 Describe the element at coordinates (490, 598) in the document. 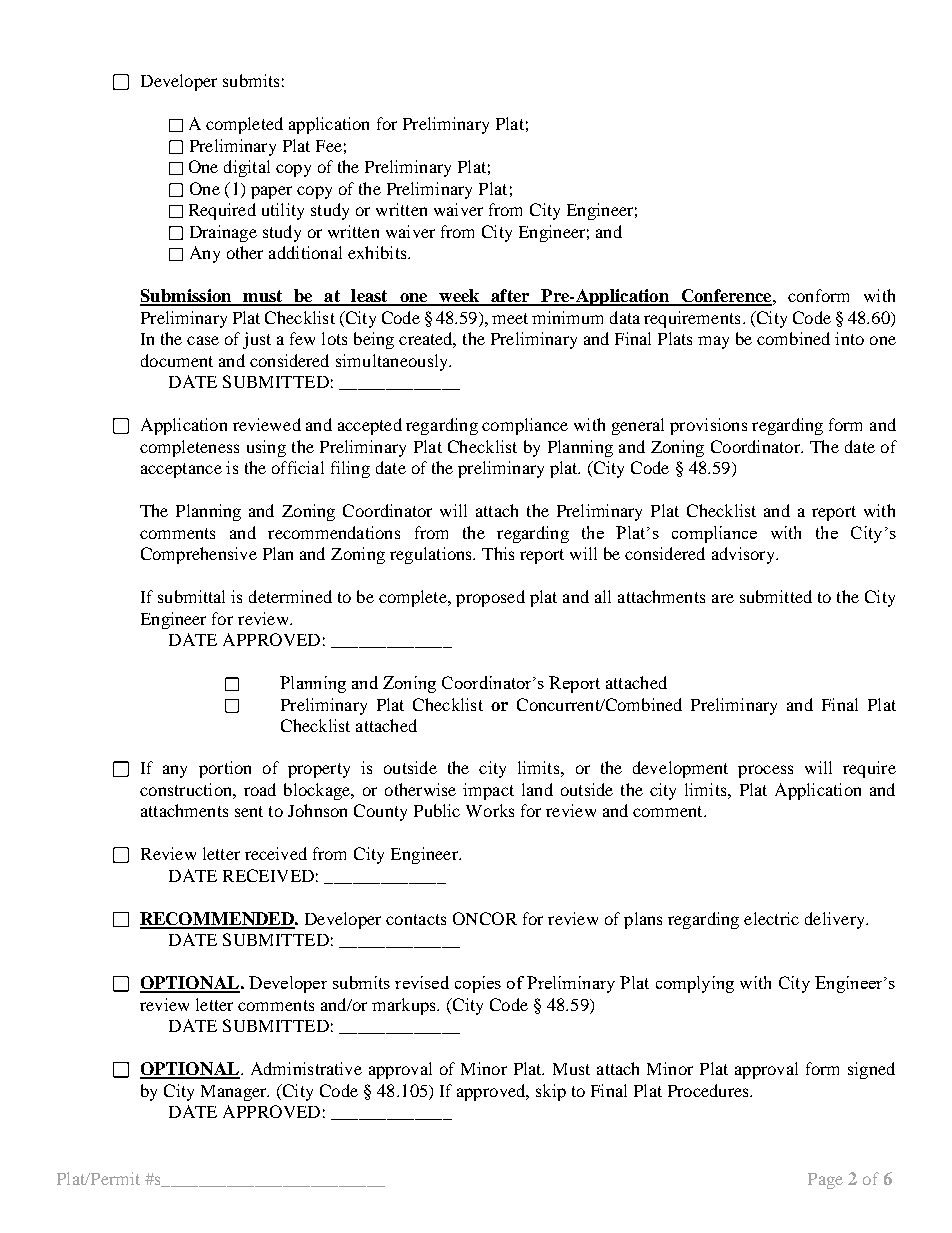

I see `proposed` at that location.
